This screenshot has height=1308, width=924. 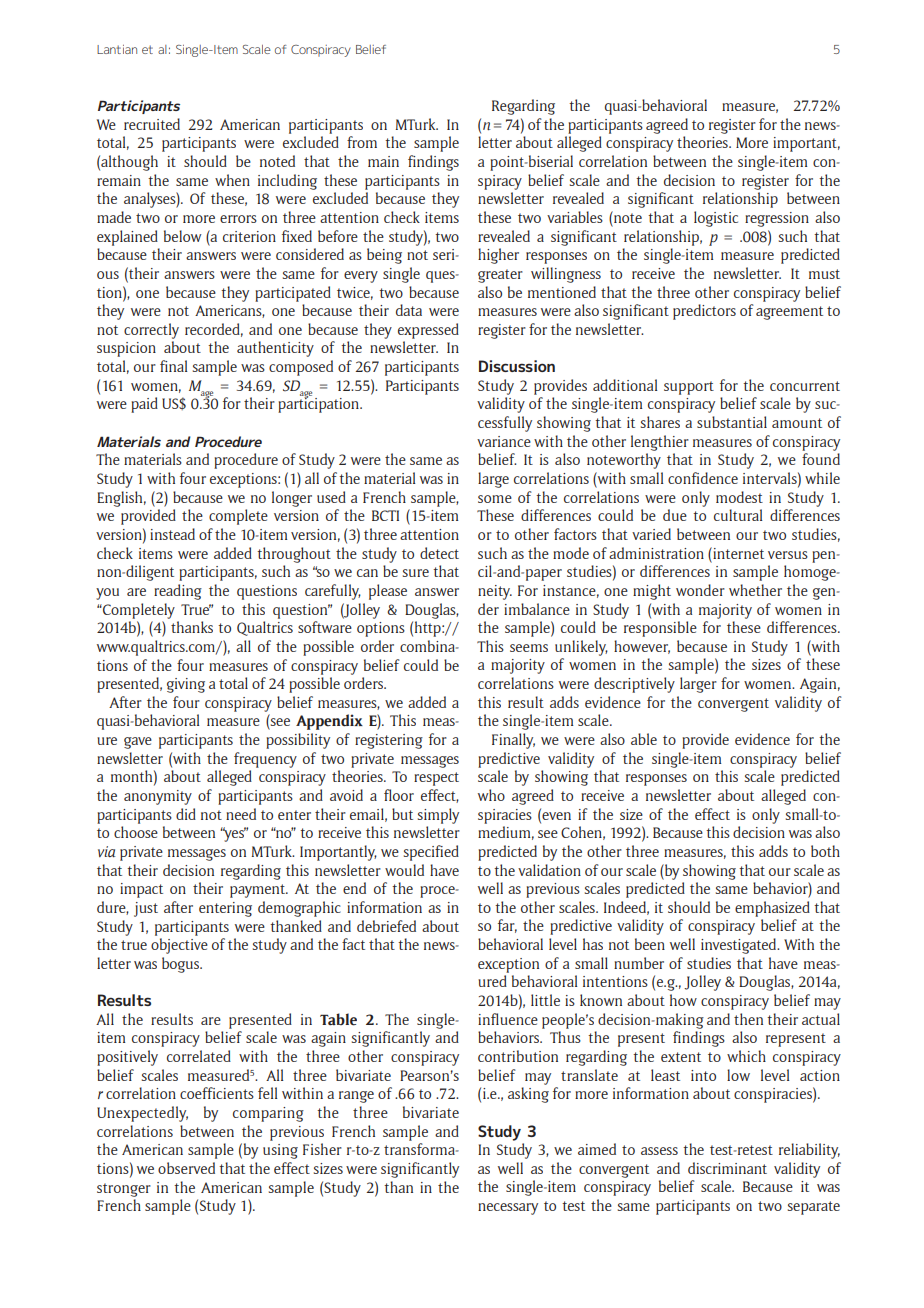 What do you see at coordinates (186, 1168) in the screenshot?
I see `observed` at bounding box center [186, 1168].
